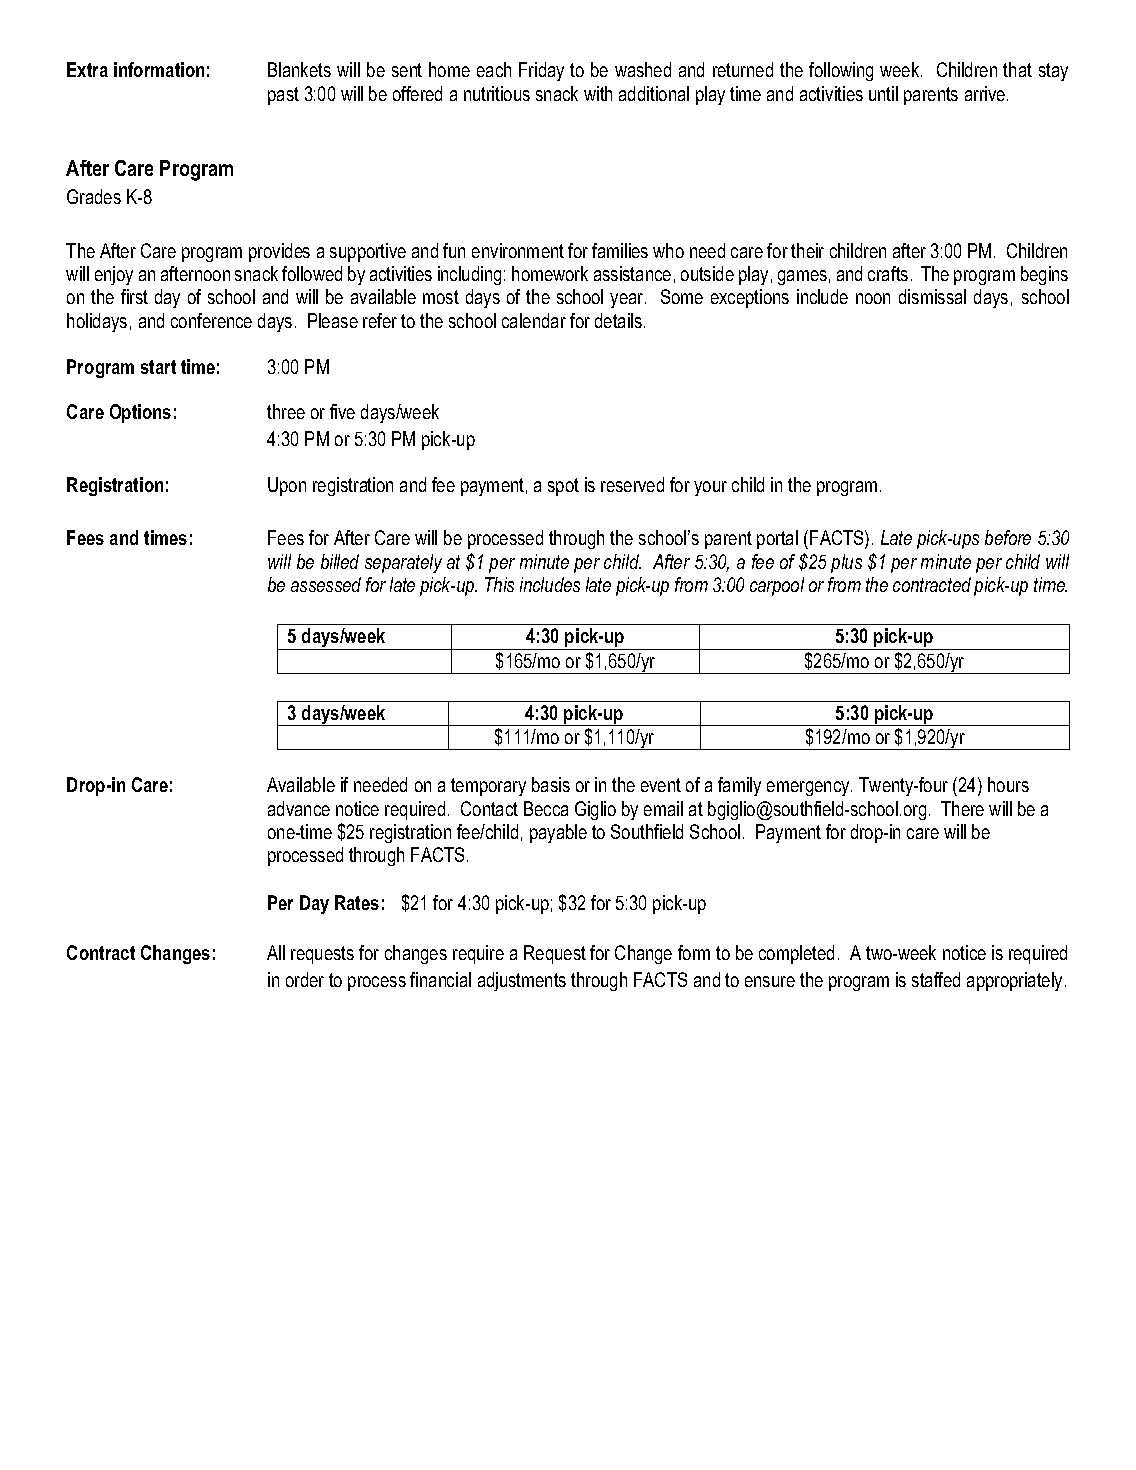  What do you see at coordinates (283, 96) in the page?
I see `past` at bounding box center [283, 96].
